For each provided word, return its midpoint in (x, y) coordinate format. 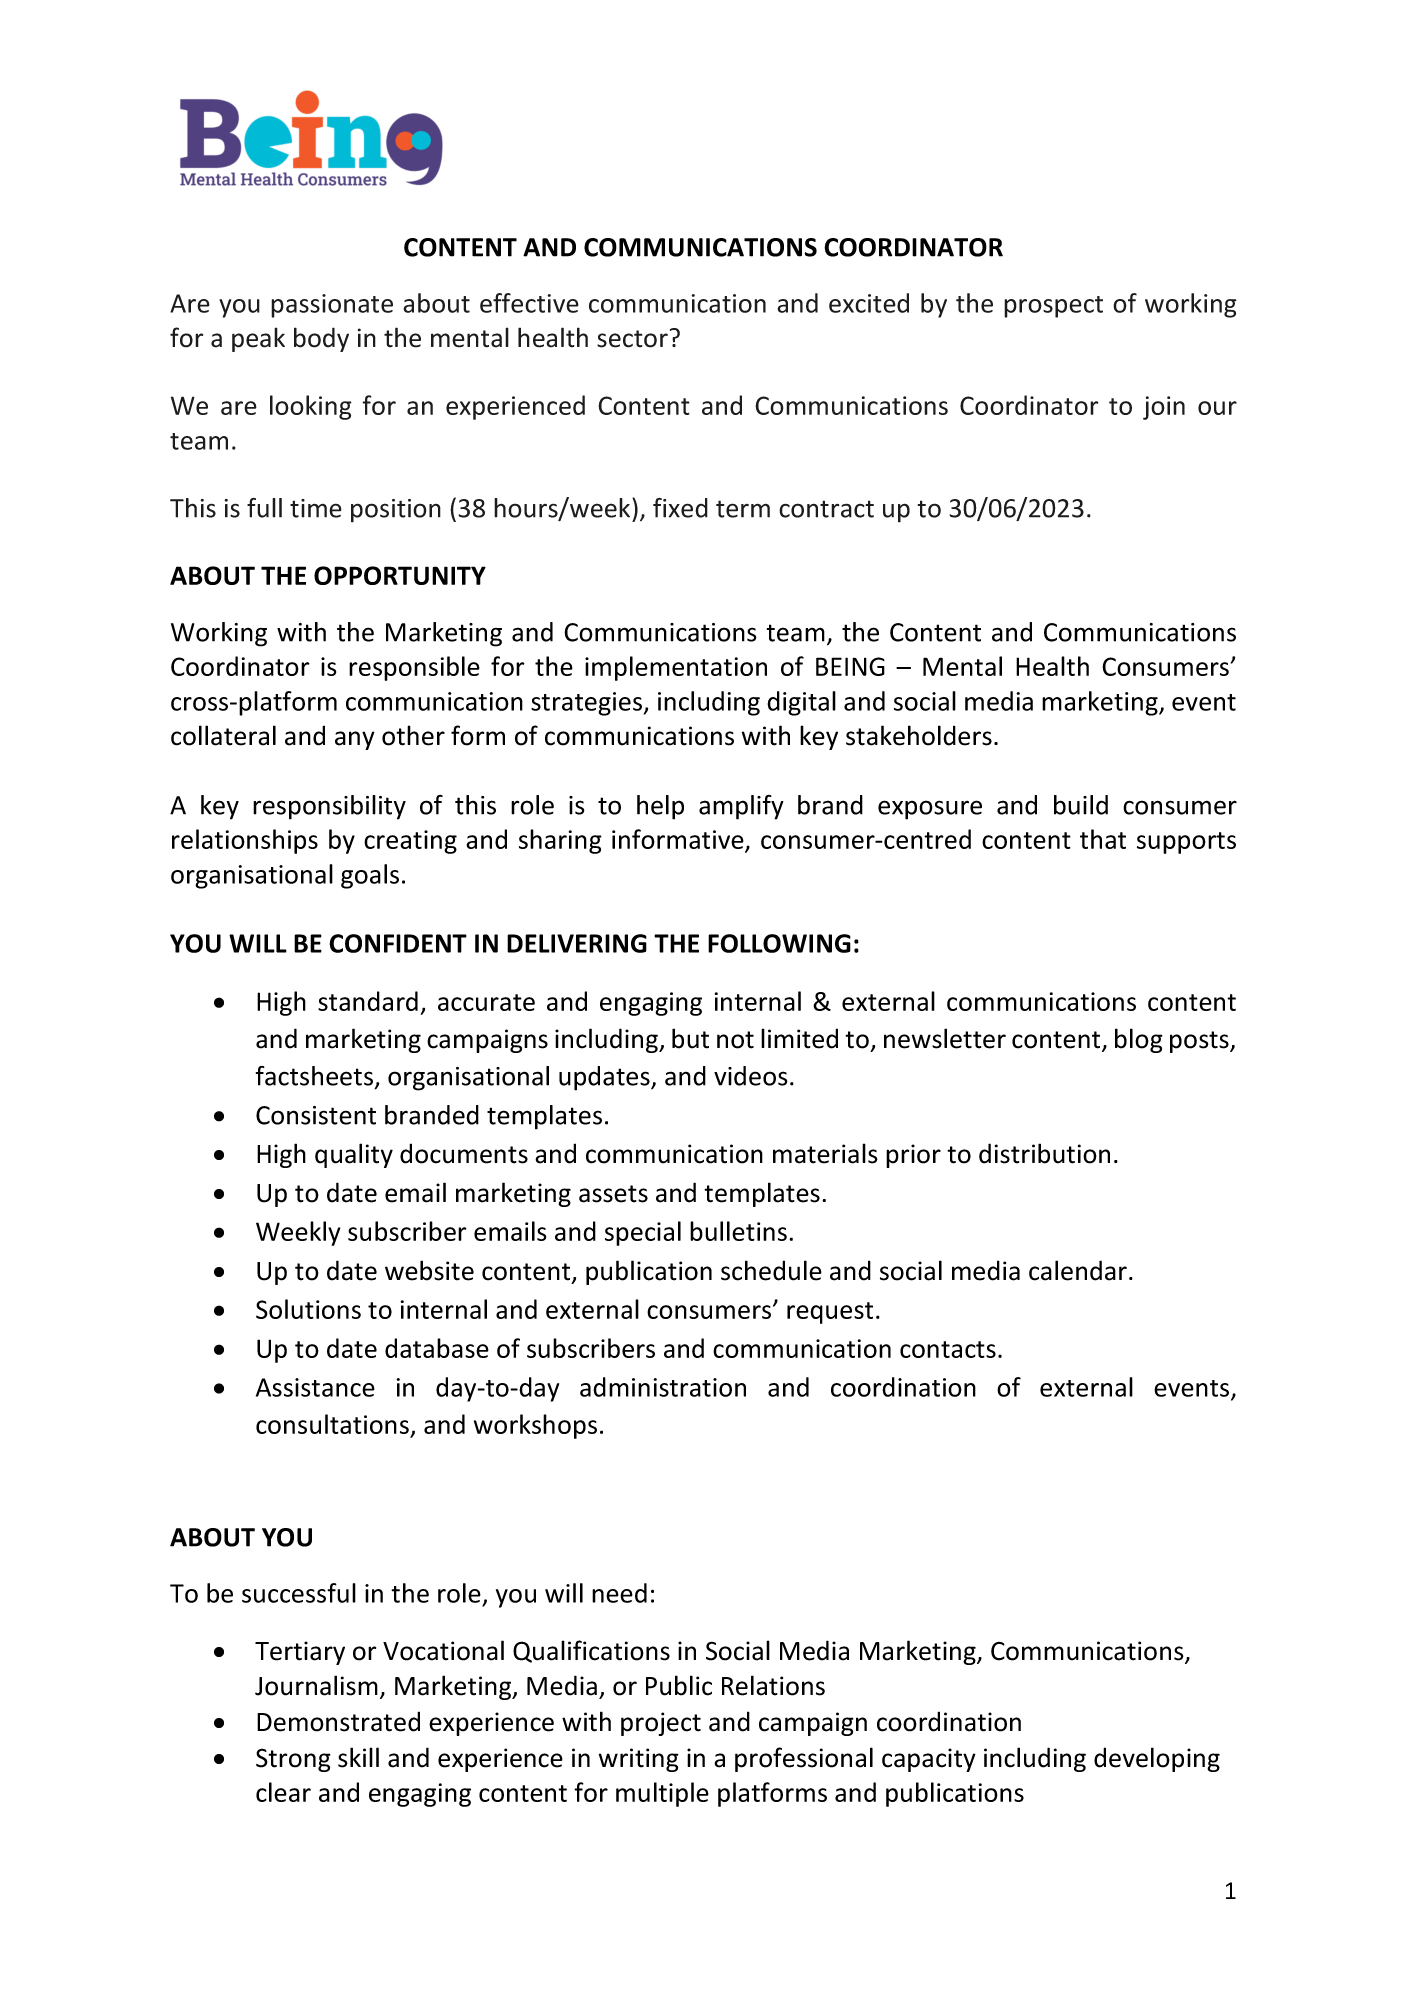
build (1081, 805)
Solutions (308, 1309)
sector (632, 339)
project (661, 1724)
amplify (741, 807)
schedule (771, 1270)
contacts (948, 1349)
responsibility (329, 807)
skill (358, 1757)
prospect (1053, 307)
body (321, 339)
